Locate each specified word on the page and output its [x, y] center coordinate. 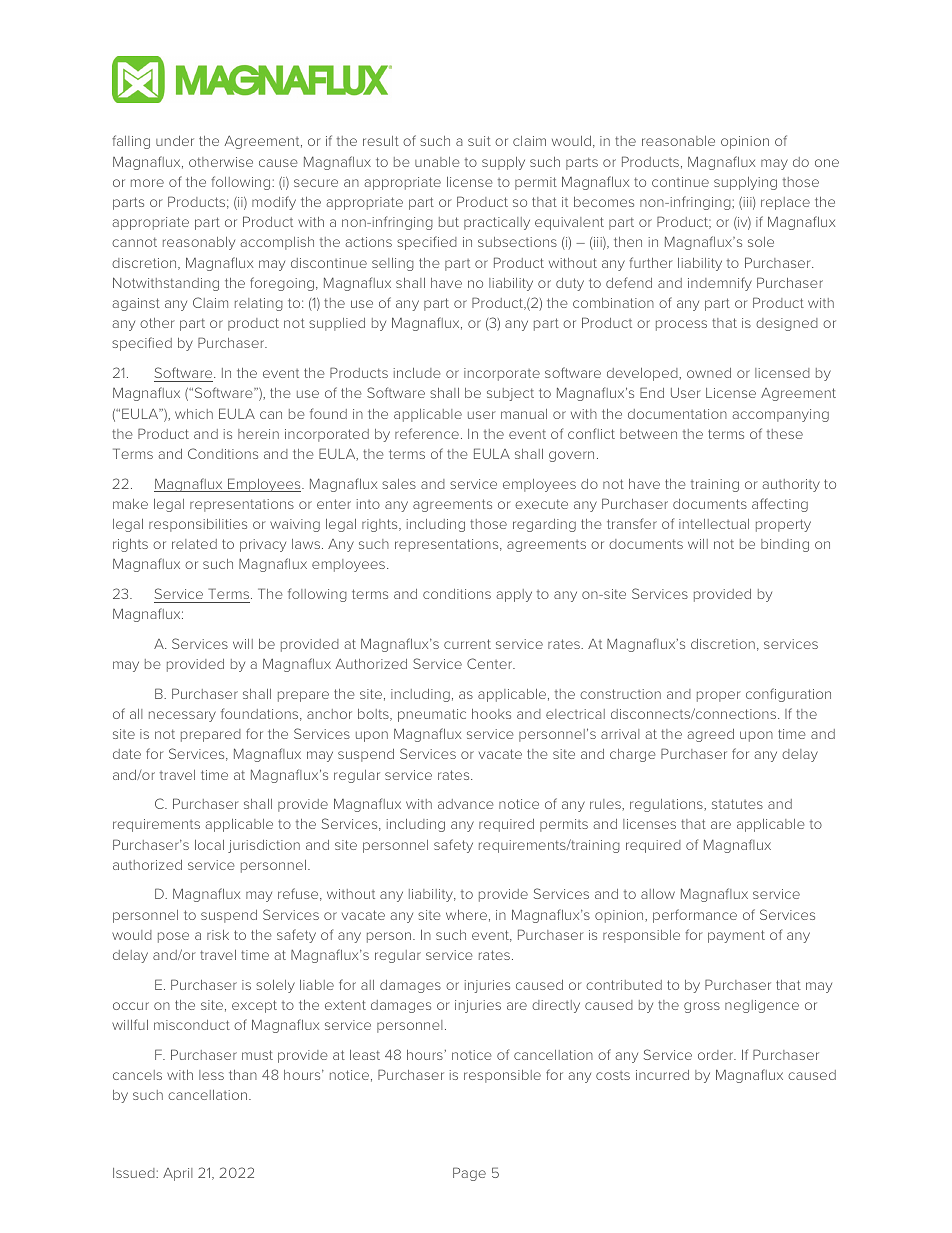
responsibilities [198, 525]
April [177, 1174]
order [717, 1055]
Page [469, 1174]
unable [437, 162]
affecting [780, 505]
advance [466, 804]
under [175, 141]
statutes [737, 804]
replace [785, 203]
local [209, 845]
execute [541, 504]
